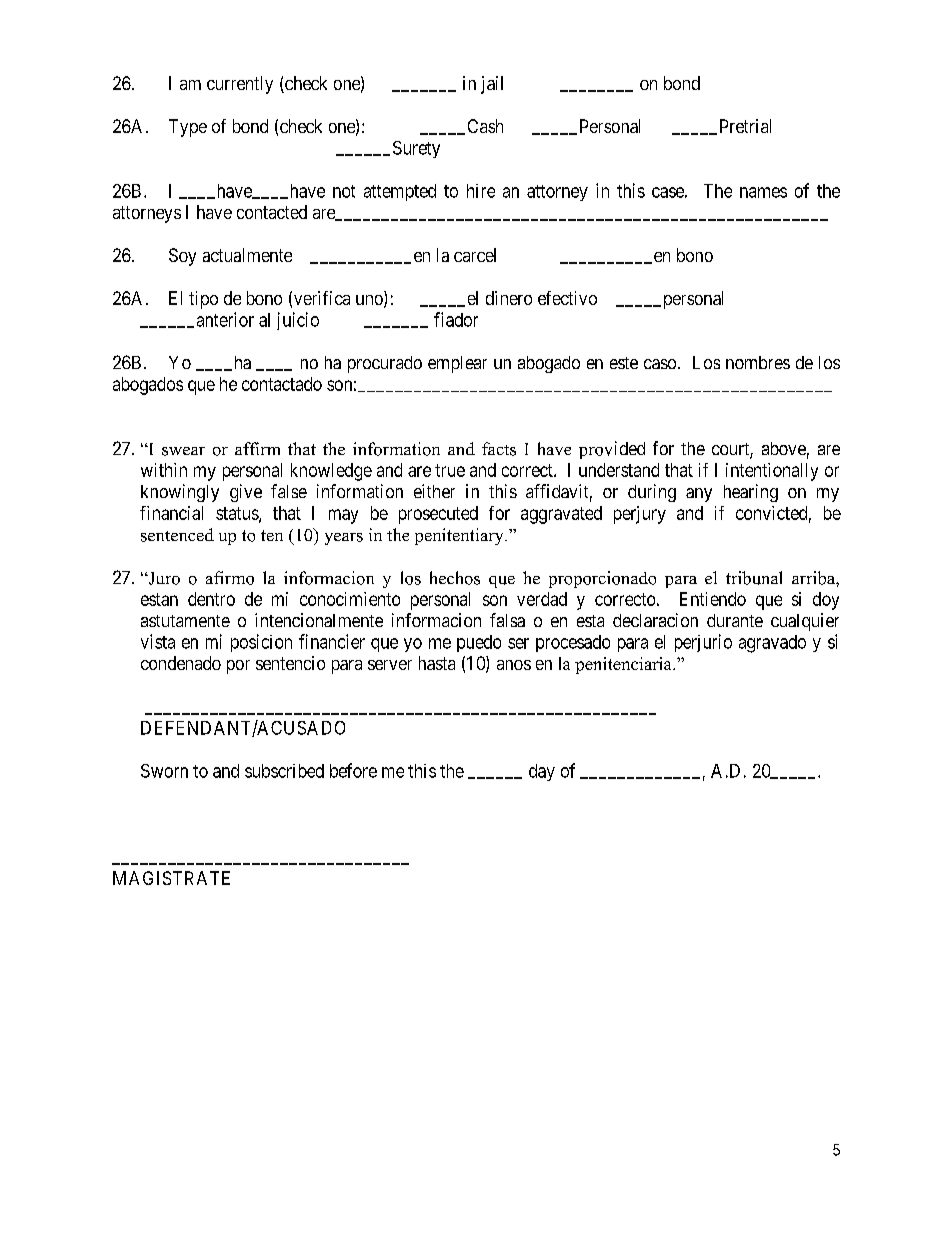 The width and height of the page is (952, 1233). I want to click on este, so click(624, 363).
